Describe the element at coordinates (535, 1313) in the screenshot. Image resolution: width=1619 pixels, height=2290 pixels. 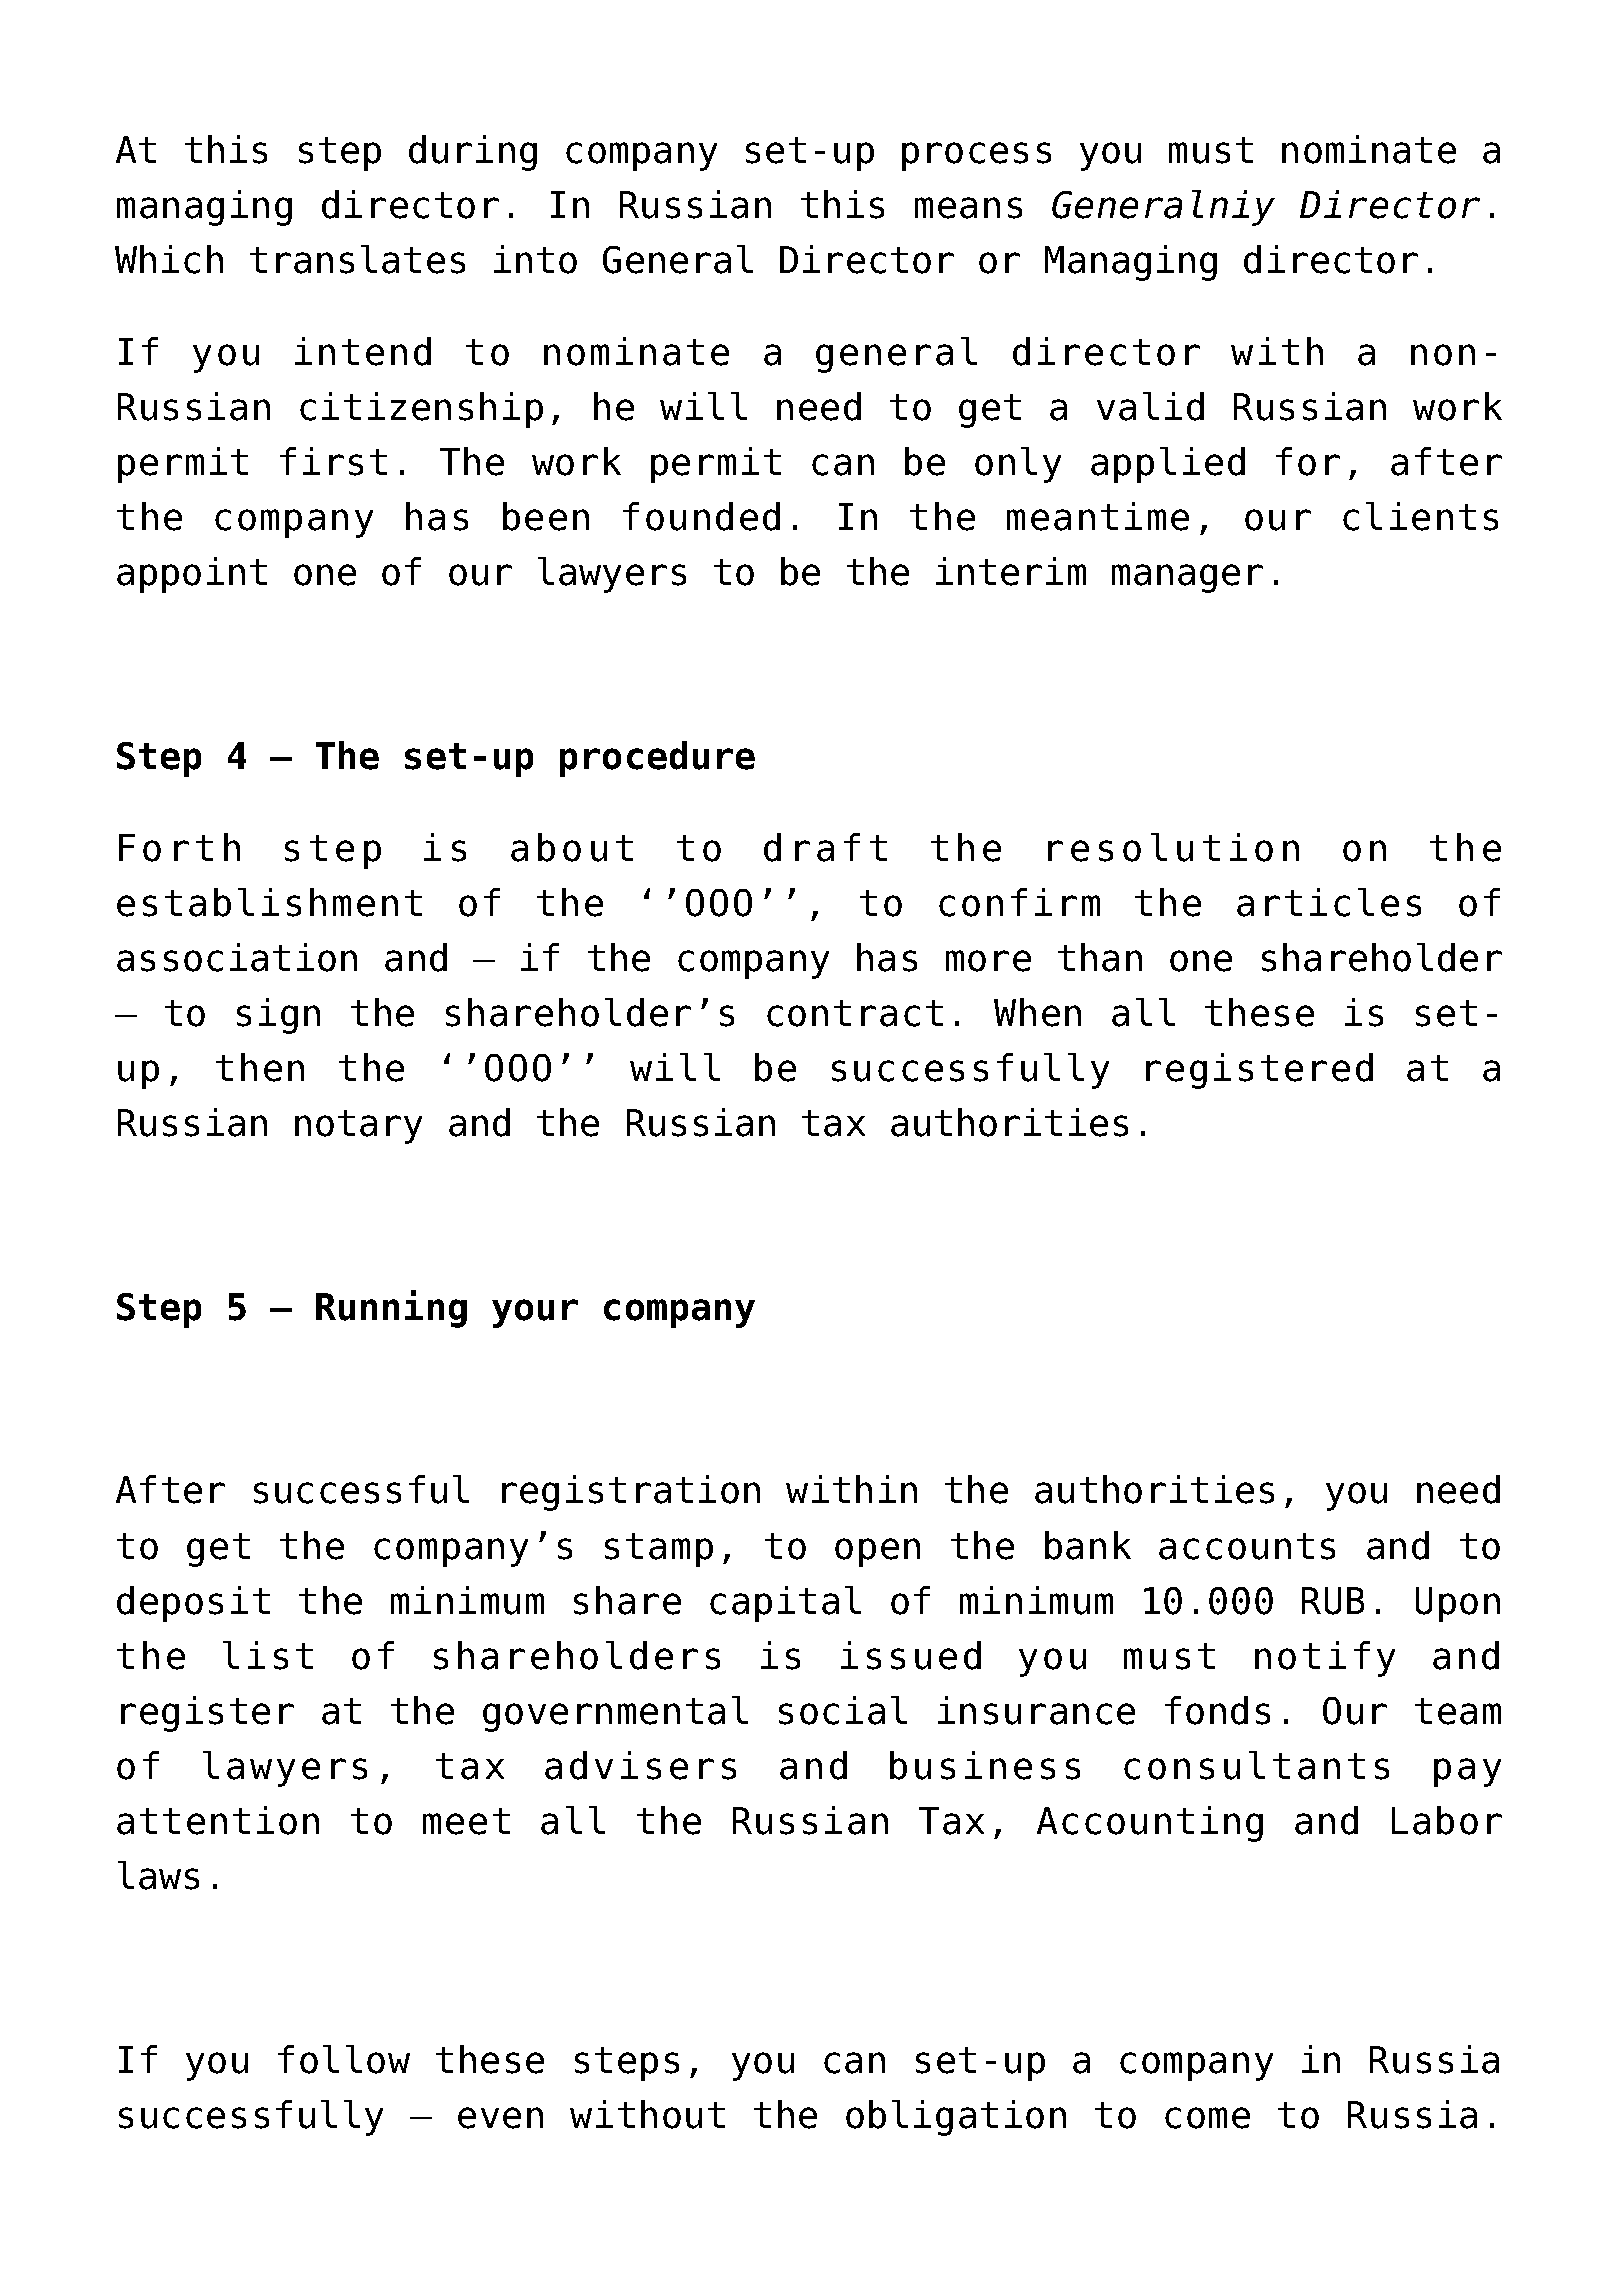
I see `your` at that location.
